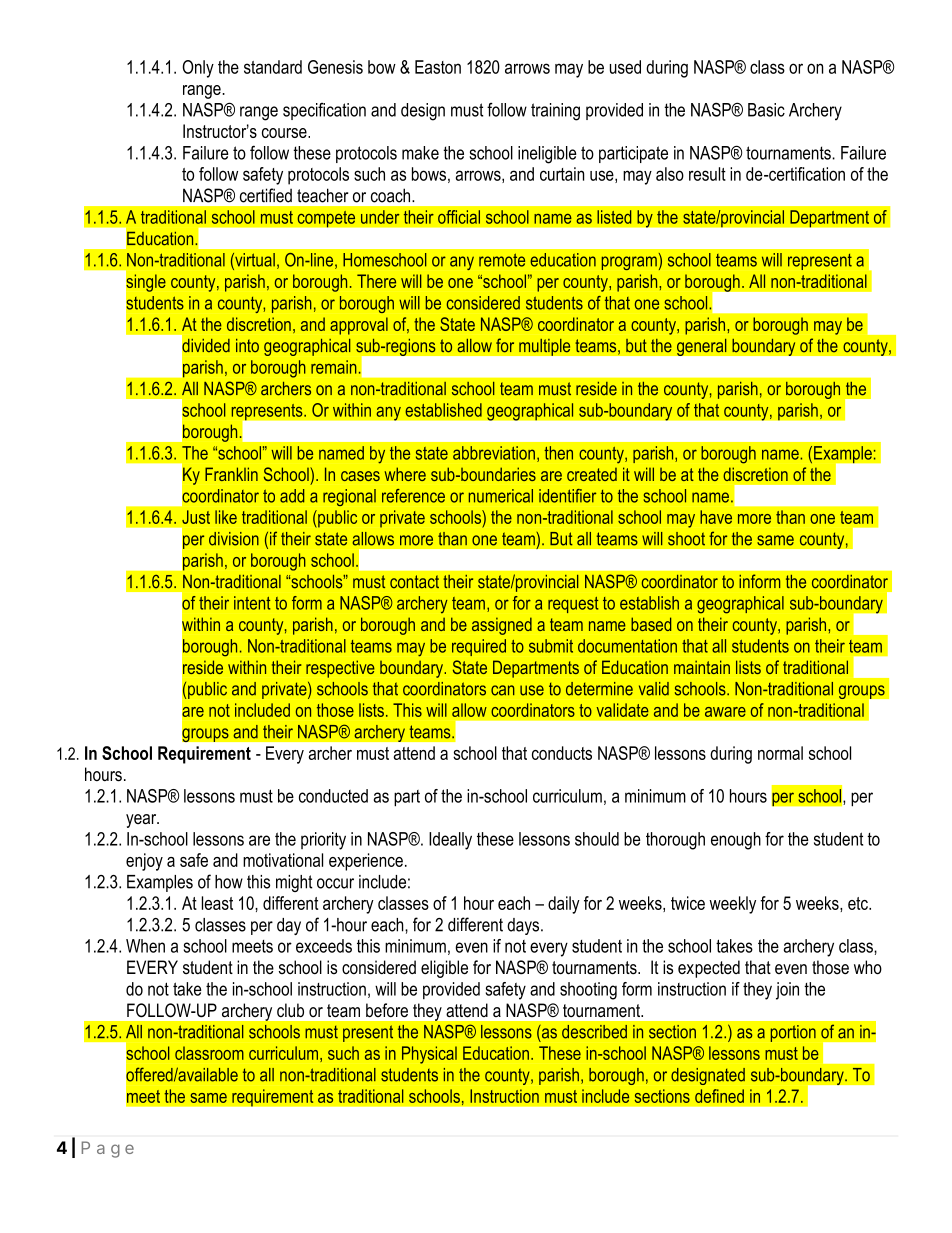 This screenshot has height=1233, width=952. Describe the element at coordinates (766, 110) in the screenshot. I see `Basic` at that location.
